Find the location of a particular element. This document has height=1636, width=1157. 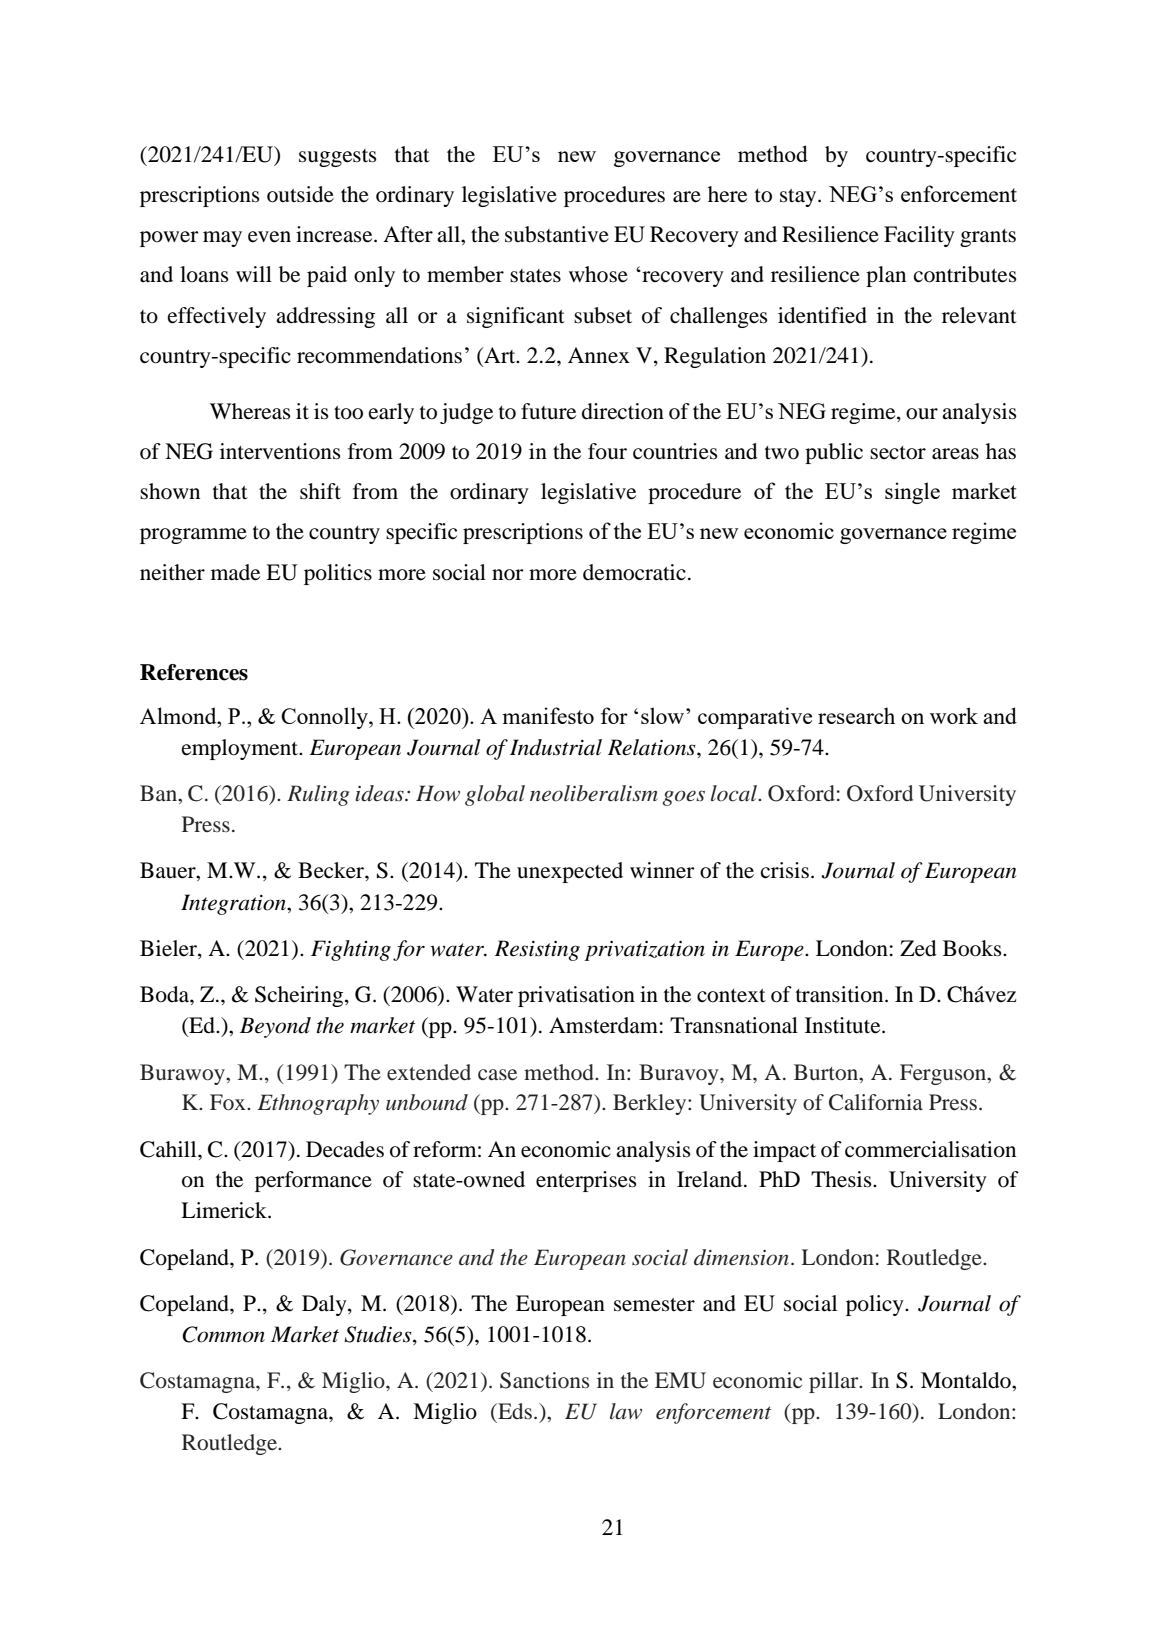

Beyond is located at coordinates (275, 1027).
